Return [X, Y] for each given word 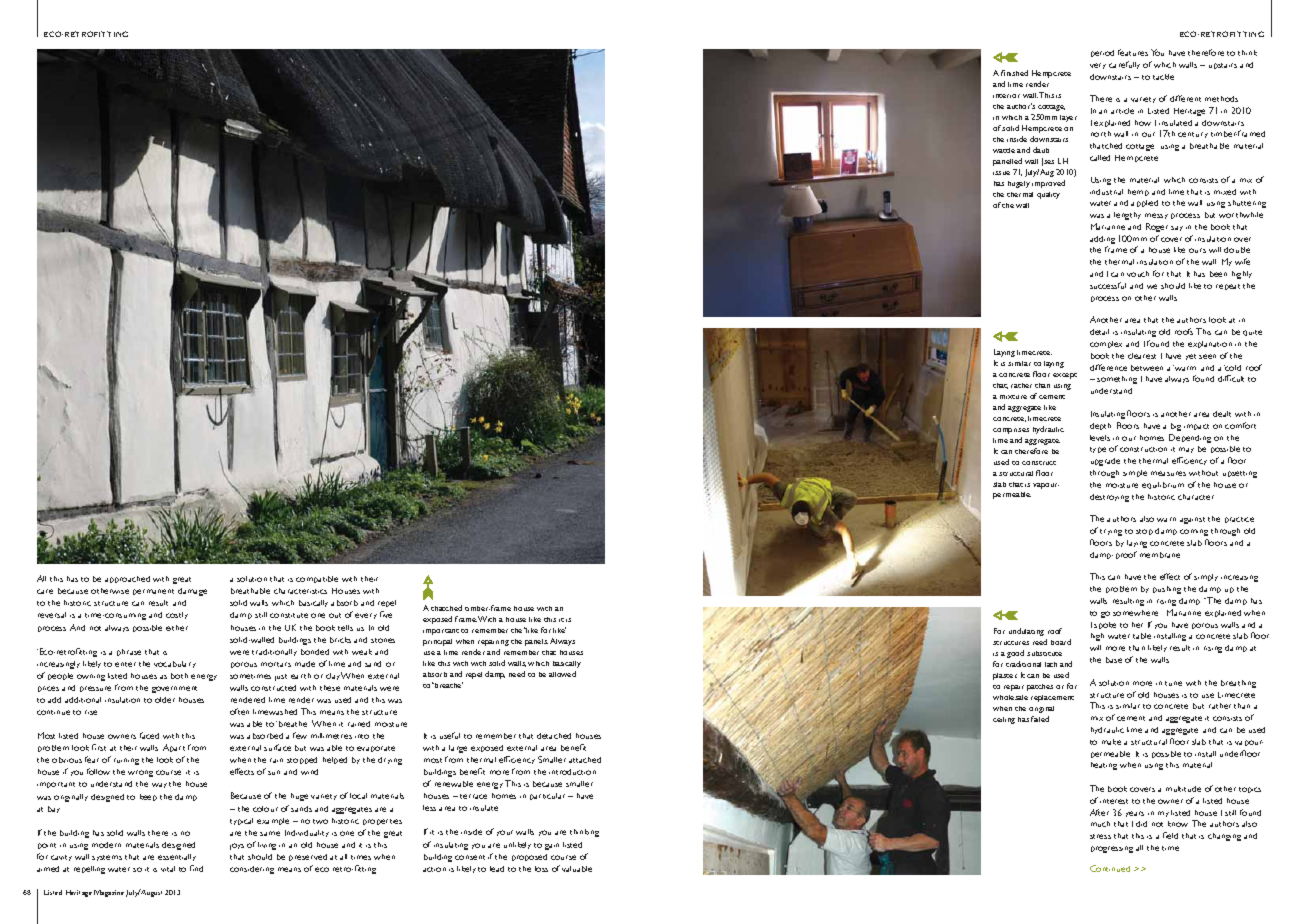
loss [541, 869]
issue [1001, 173]
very [1098, 66]
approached [127, 579]
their [369, 579]
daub [1041, 150]
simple [1135, 473]
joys [237, 846]
